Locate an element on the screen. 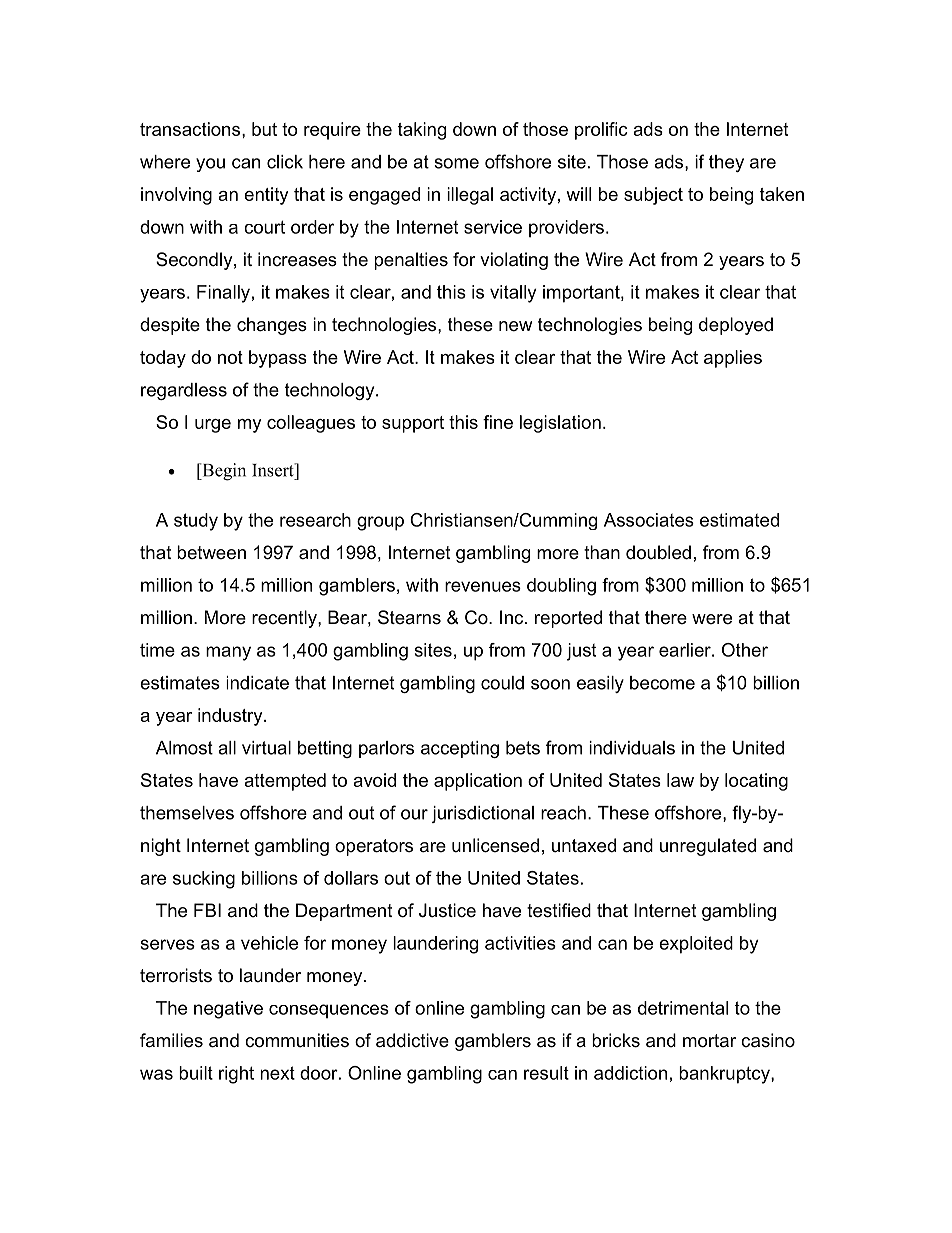 The height and width of the screenshot is (1233, 952). revenues is located at coordinates (483, 586).
